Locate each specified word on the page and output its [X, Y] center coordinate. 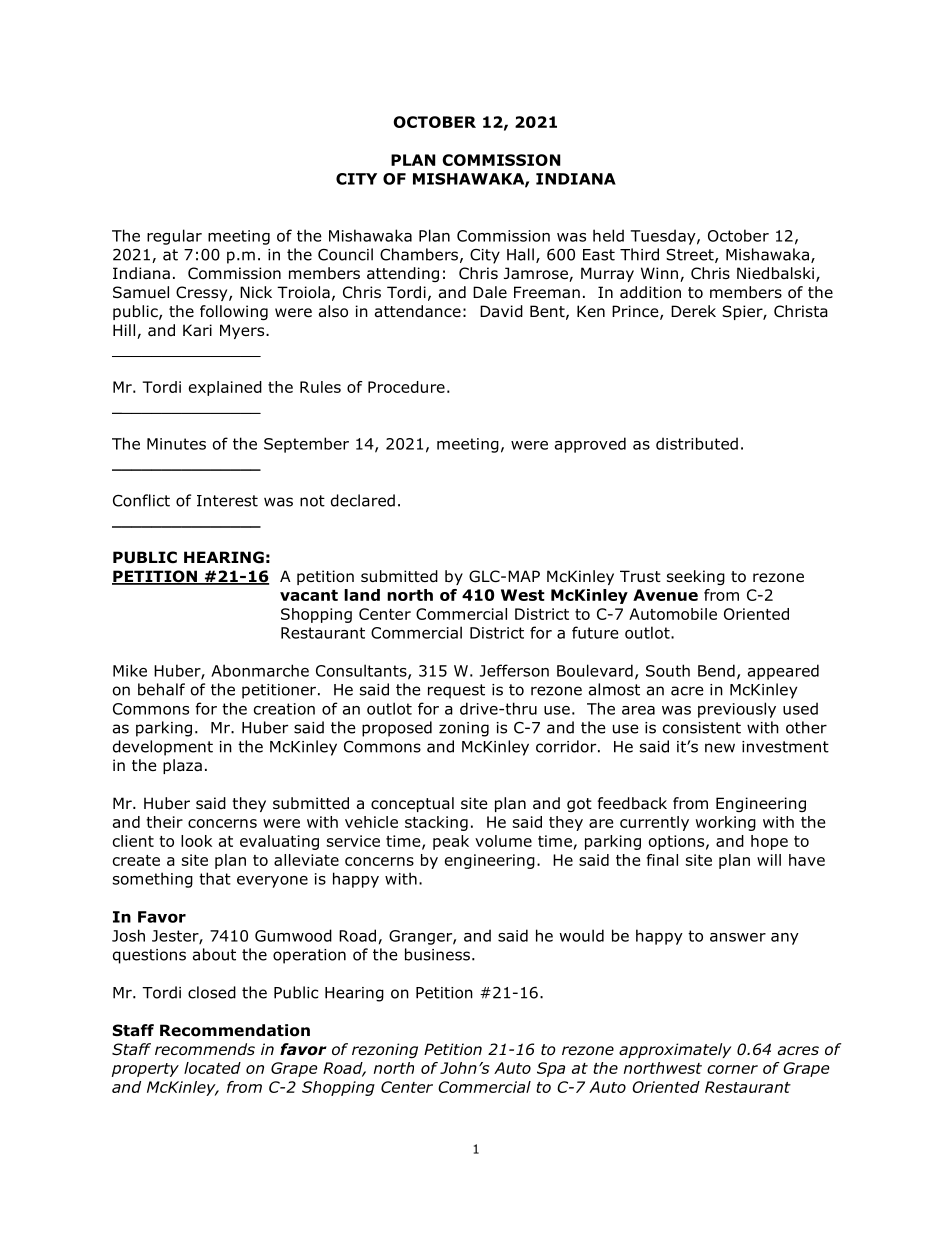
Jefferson [514, 670]
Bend [716, 670]
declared [363, 500]
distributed [697, 443]
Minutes [176, 444]
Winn [659, 273]
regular [174, 237]
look [196, 841]
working [726, 823]
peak [451, 842]
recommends [205, 1049]
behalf [161, 689]
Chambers [419, 254]
